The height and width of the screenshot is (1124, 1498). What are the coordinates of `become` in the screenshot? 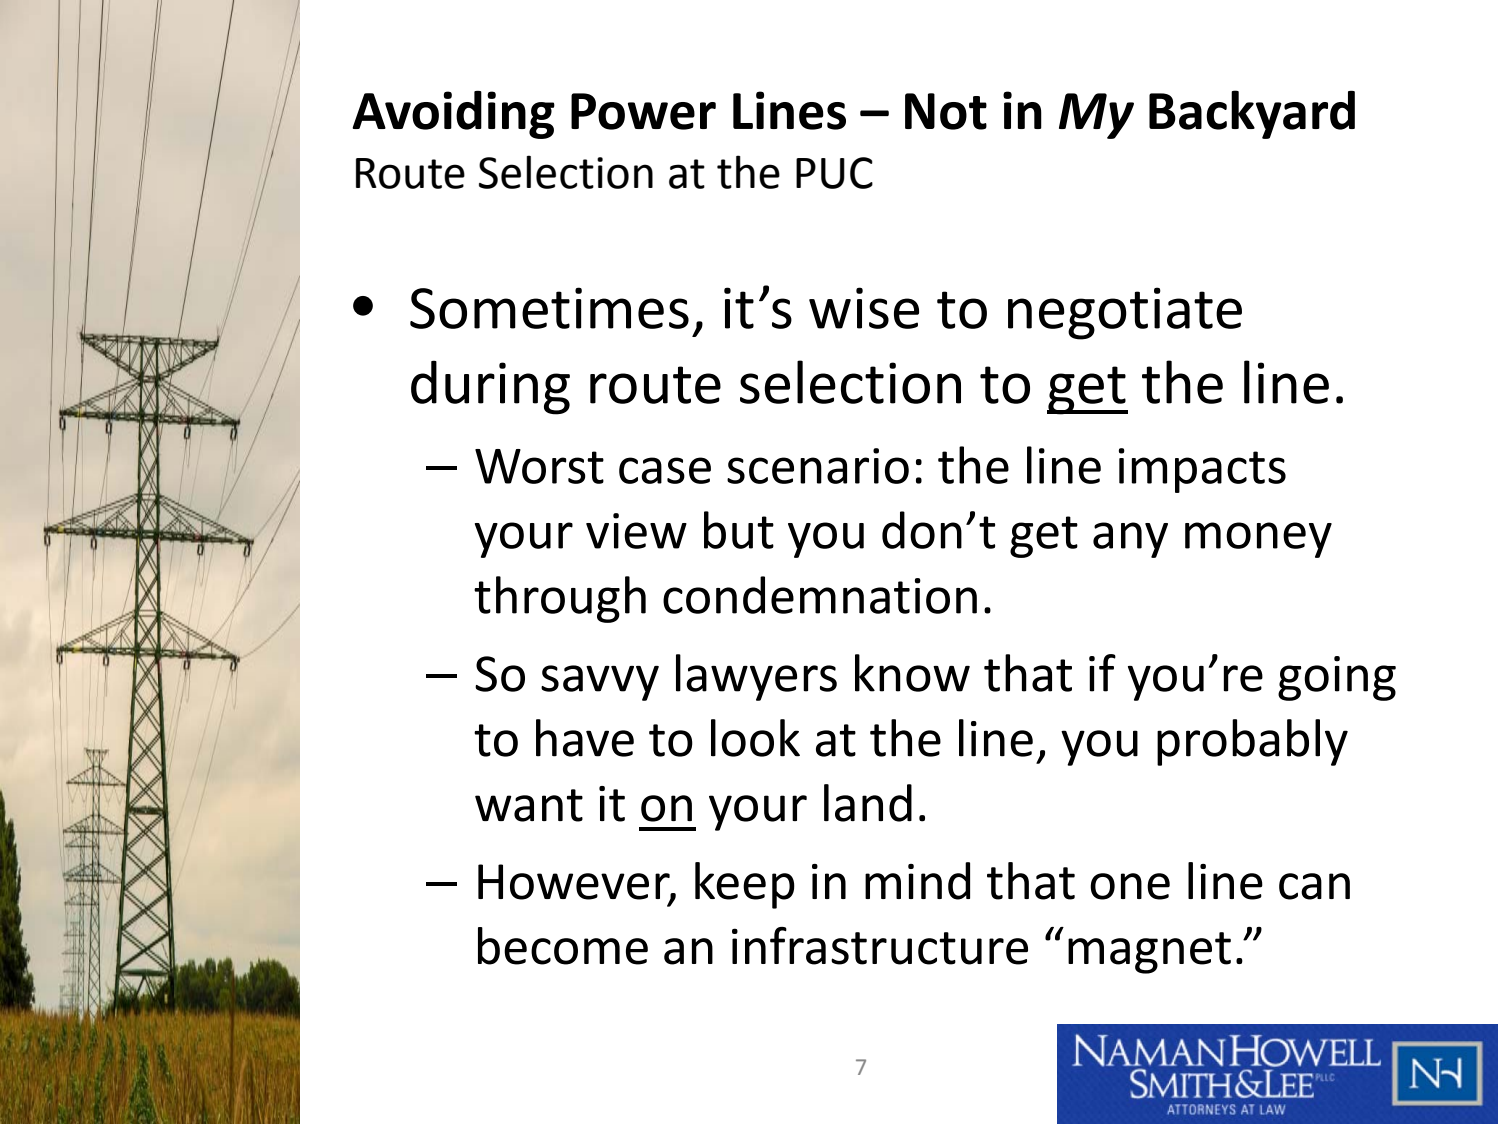 It's located at (563, 946).
